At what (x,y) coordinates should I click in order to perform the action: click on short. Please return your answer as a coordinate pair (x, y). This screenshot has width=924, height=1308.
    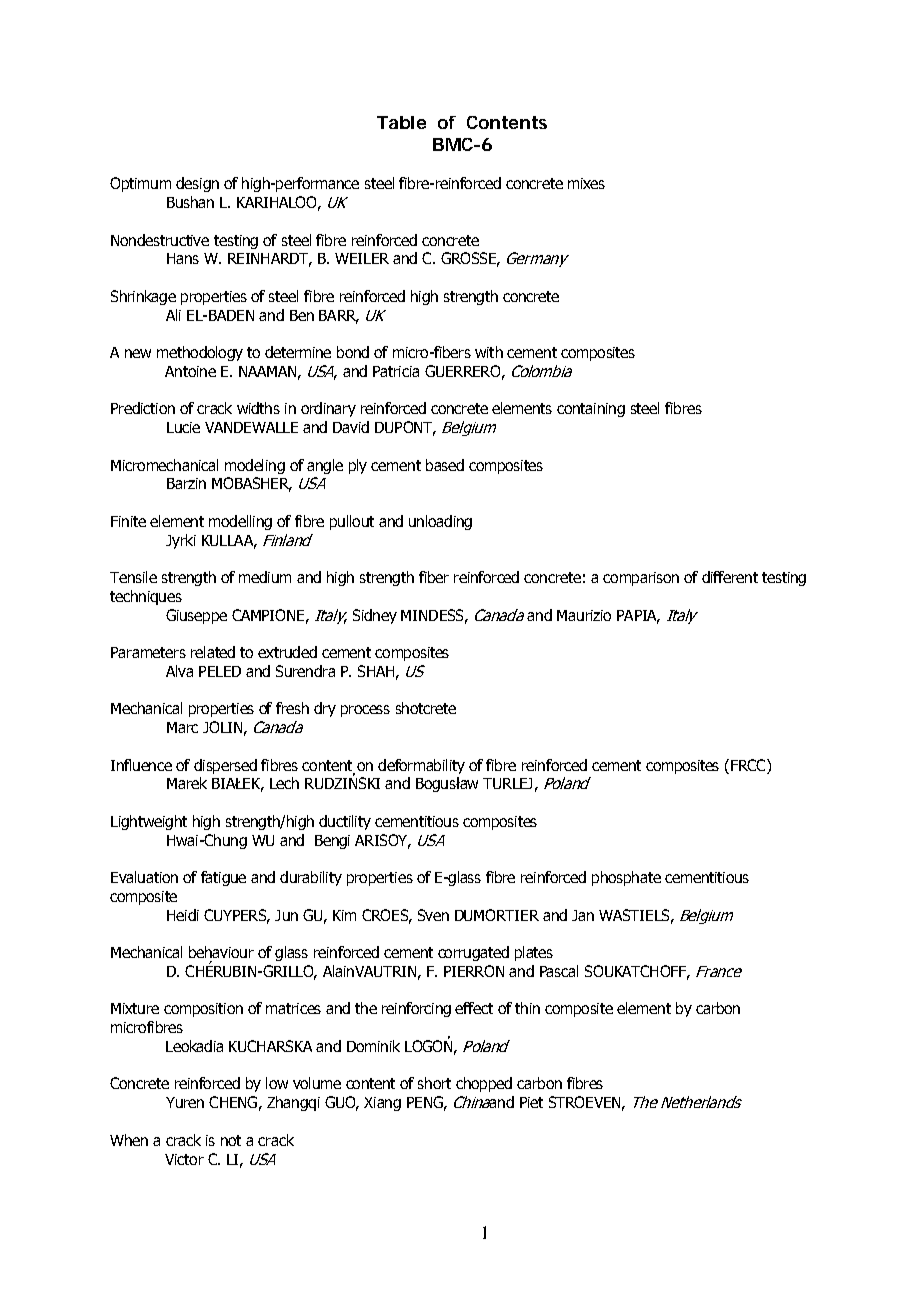
    Looking at the image, I should click on (434, 1083).
